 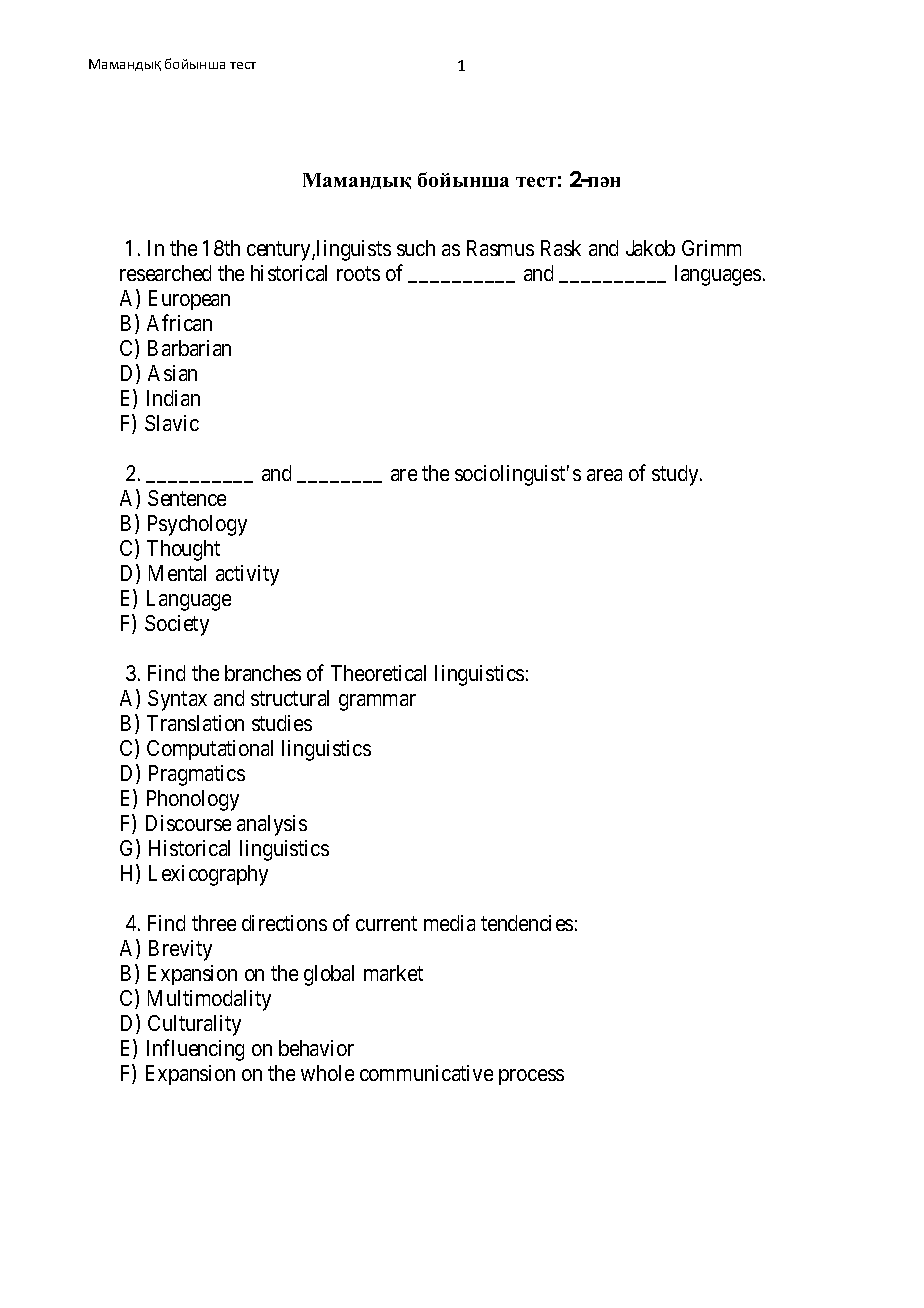 I want to click on branches, so click(x=263, y=673).
